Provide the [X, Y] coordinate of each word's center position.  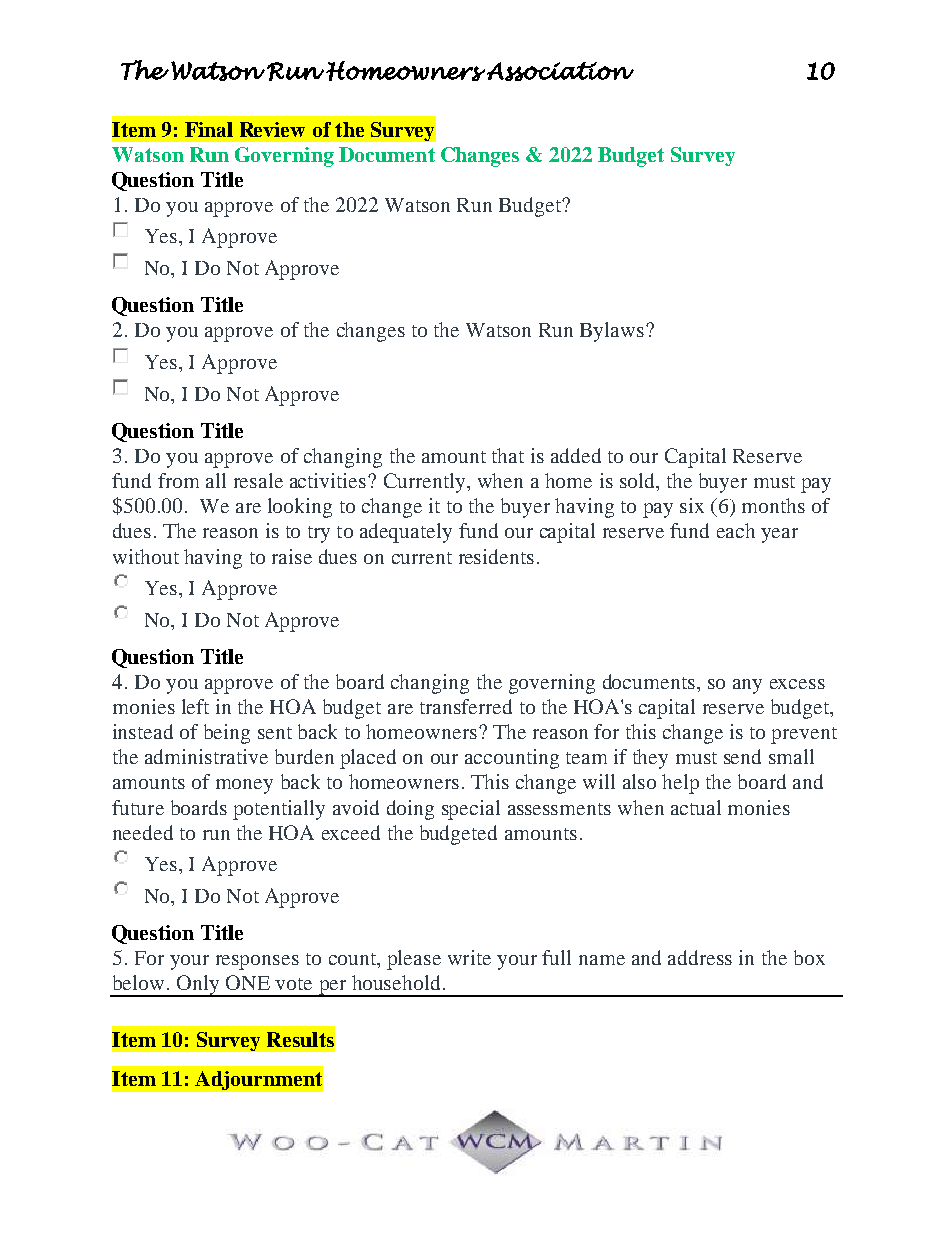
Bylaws [612, 332]
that [508, 455]
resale [258, 480]
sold [638, 480]
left [195, 706]
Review [272, 129]
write [469, 957]
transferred [466, 706]
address [700, 957]
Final [209, 129]
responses [257, 962]
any [747, 686]
